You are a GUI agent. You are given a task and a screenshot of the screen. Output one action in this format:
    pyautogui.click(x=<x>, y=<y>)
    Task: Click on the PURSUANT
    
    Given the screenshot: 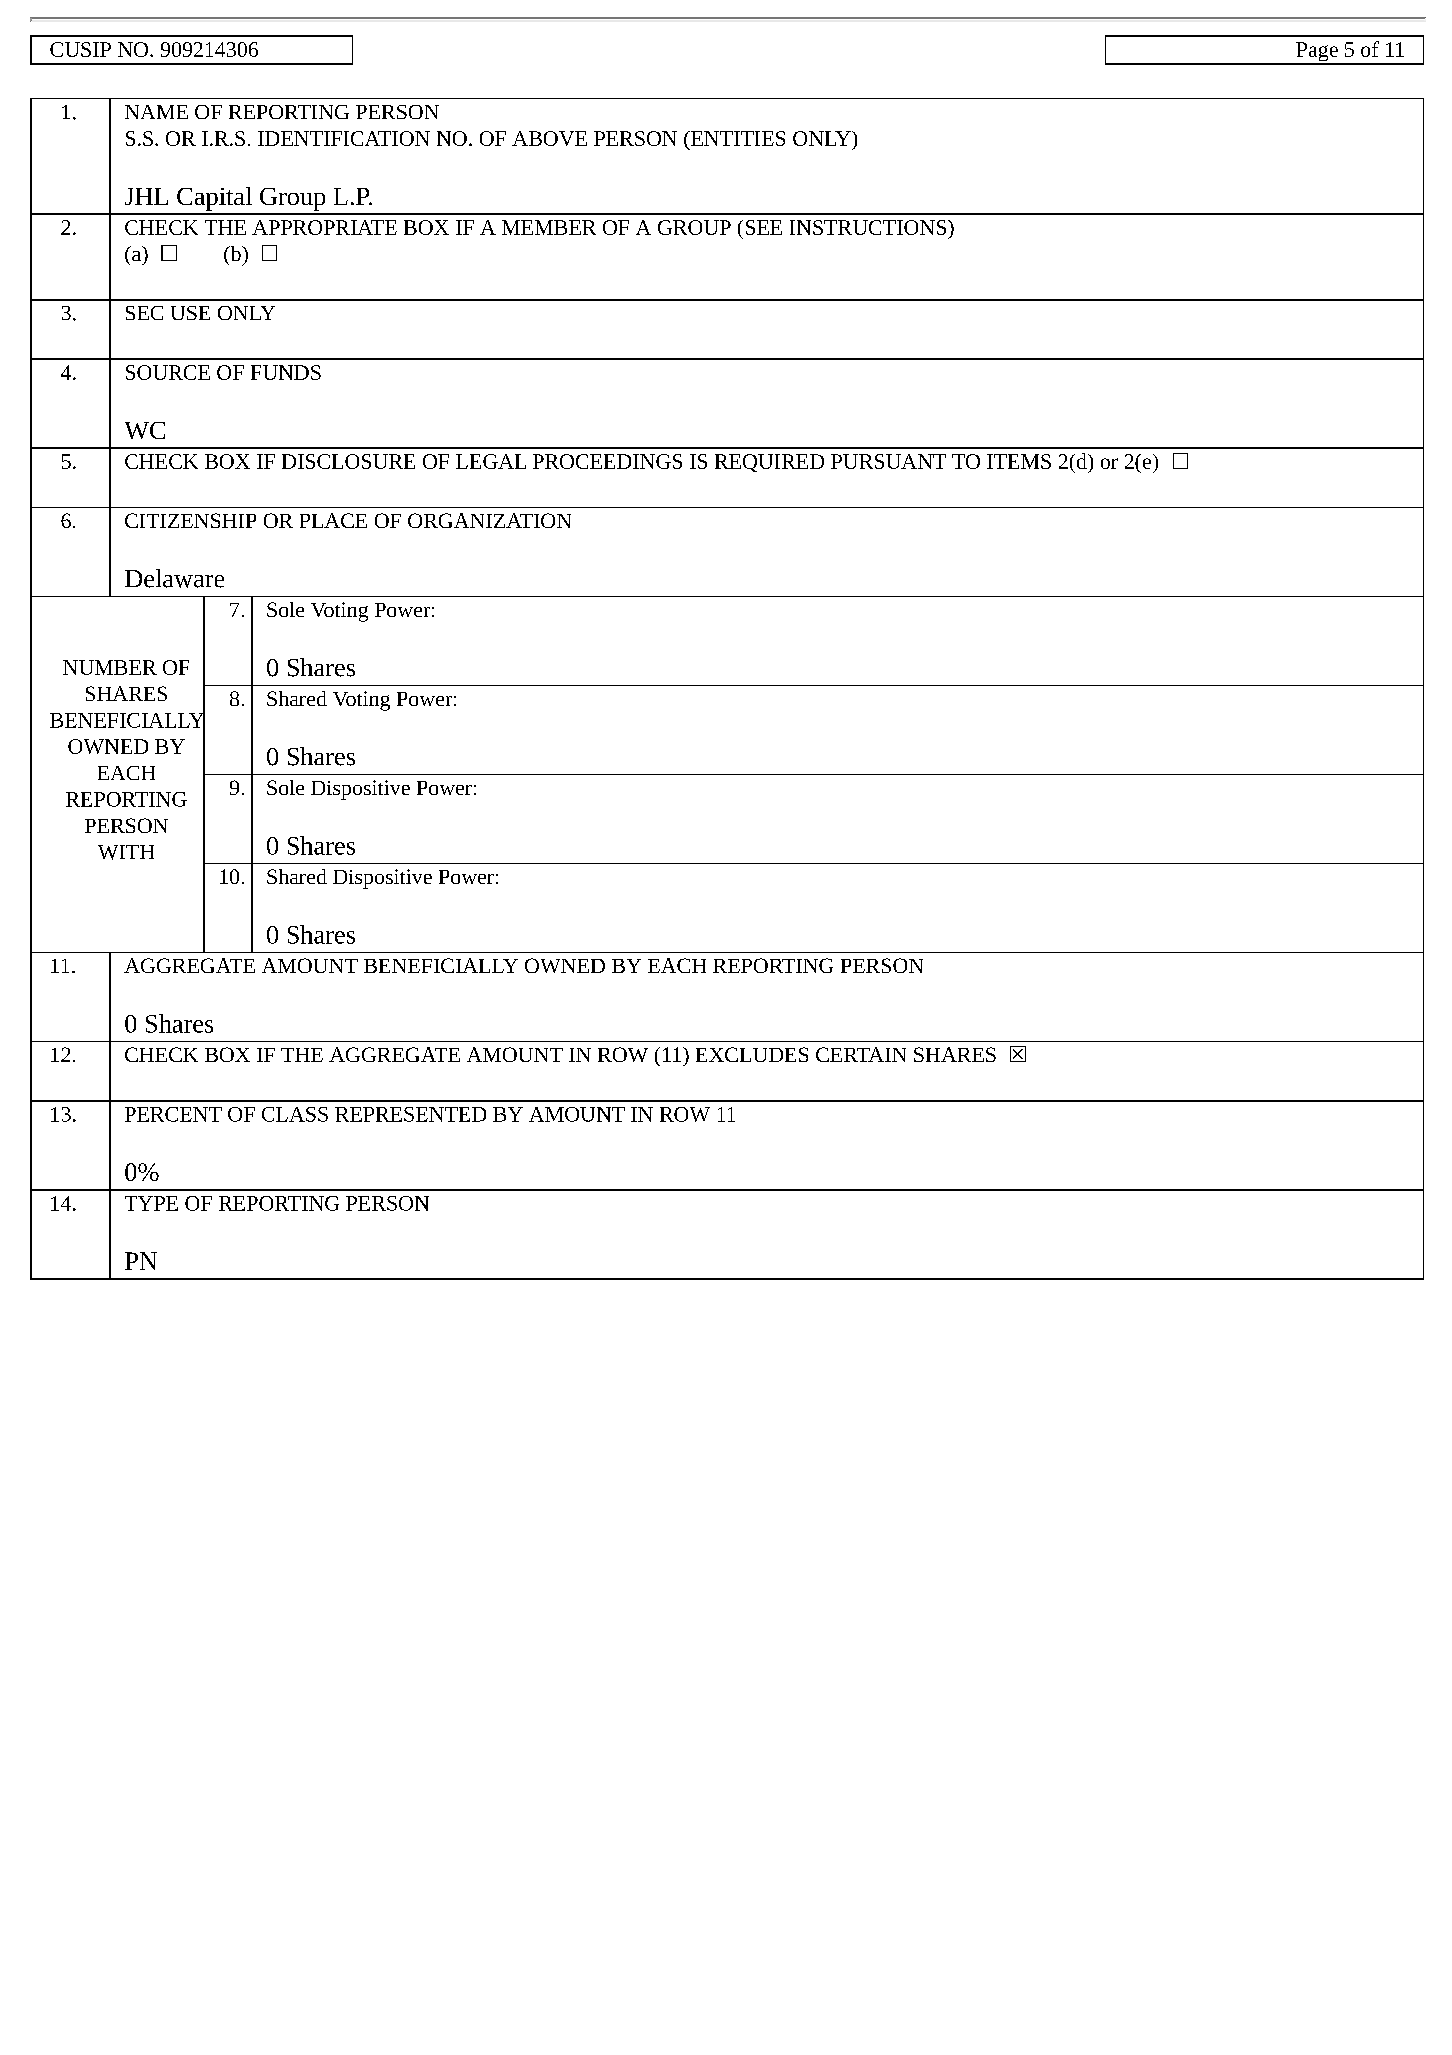 What is the action you would take?
    pyautogui.click(x=888, y=461)
